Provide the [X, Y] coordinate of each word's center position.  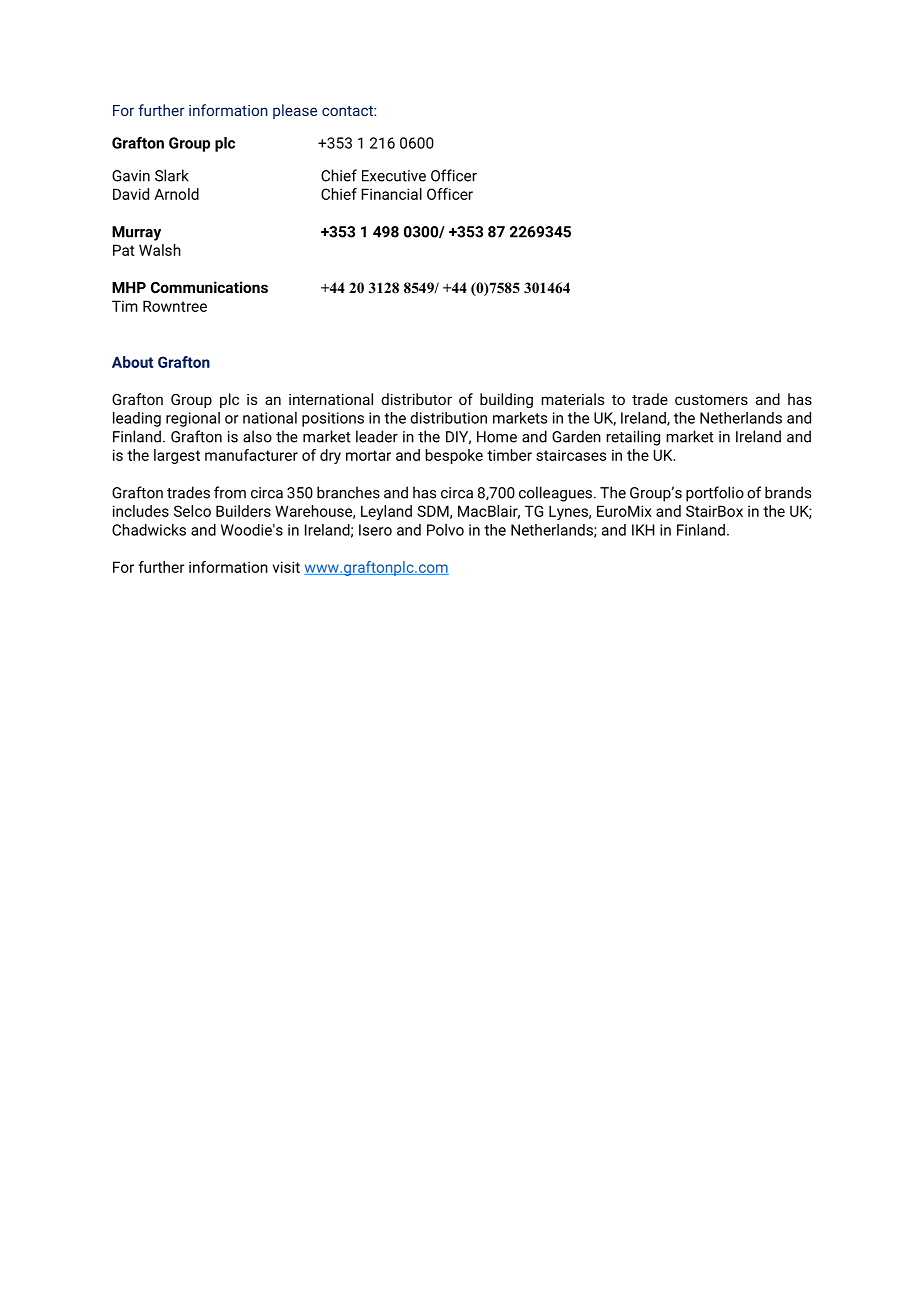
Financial [391, 194]
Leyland [386, 512]
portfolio [715, 494]
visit [286, 567]
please [295, 111]
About [132, 362]
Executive [394, 176]
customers [711, 400]
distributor [416, 399]
